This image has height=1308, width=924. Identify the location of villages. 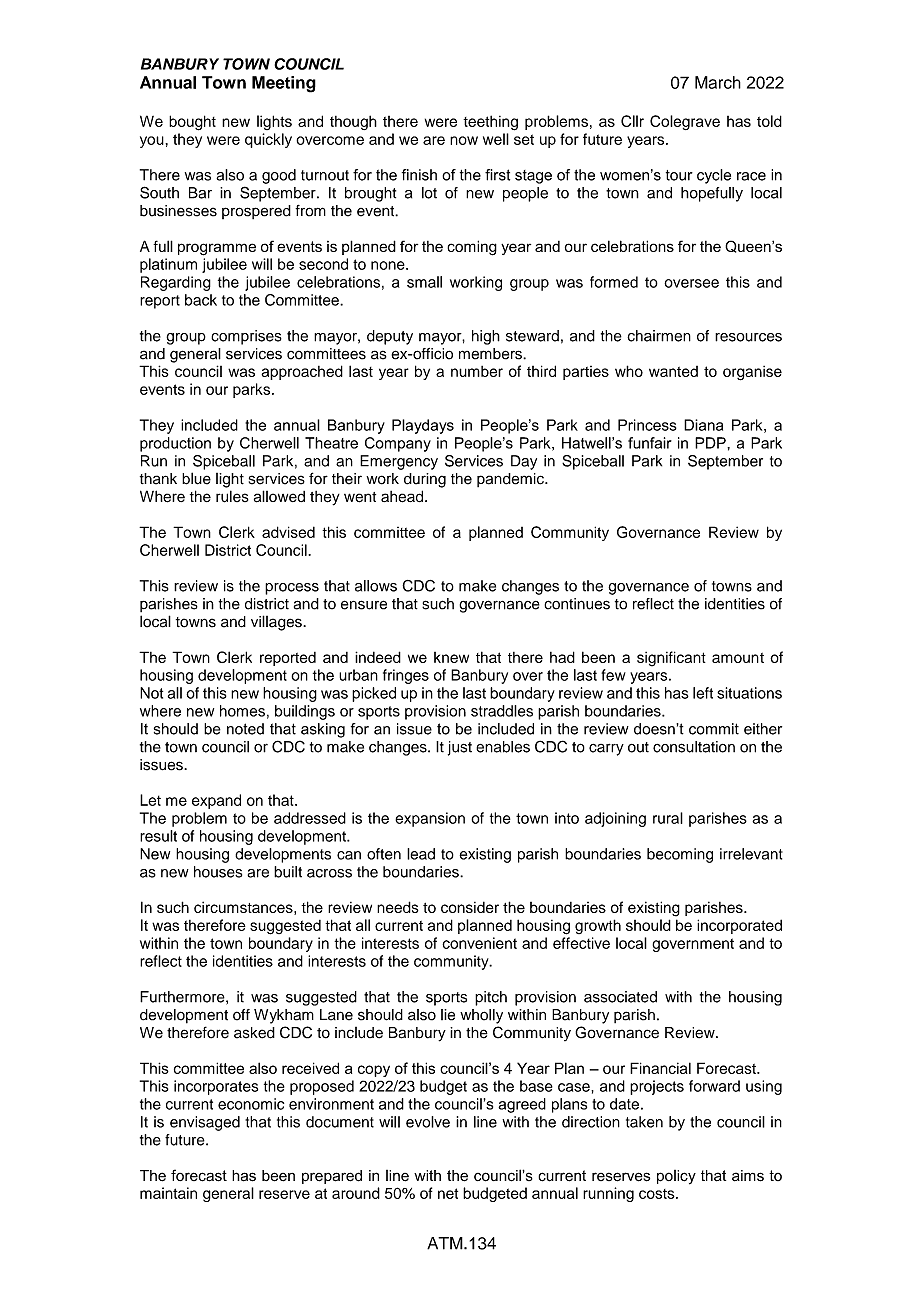
(277, 623).
